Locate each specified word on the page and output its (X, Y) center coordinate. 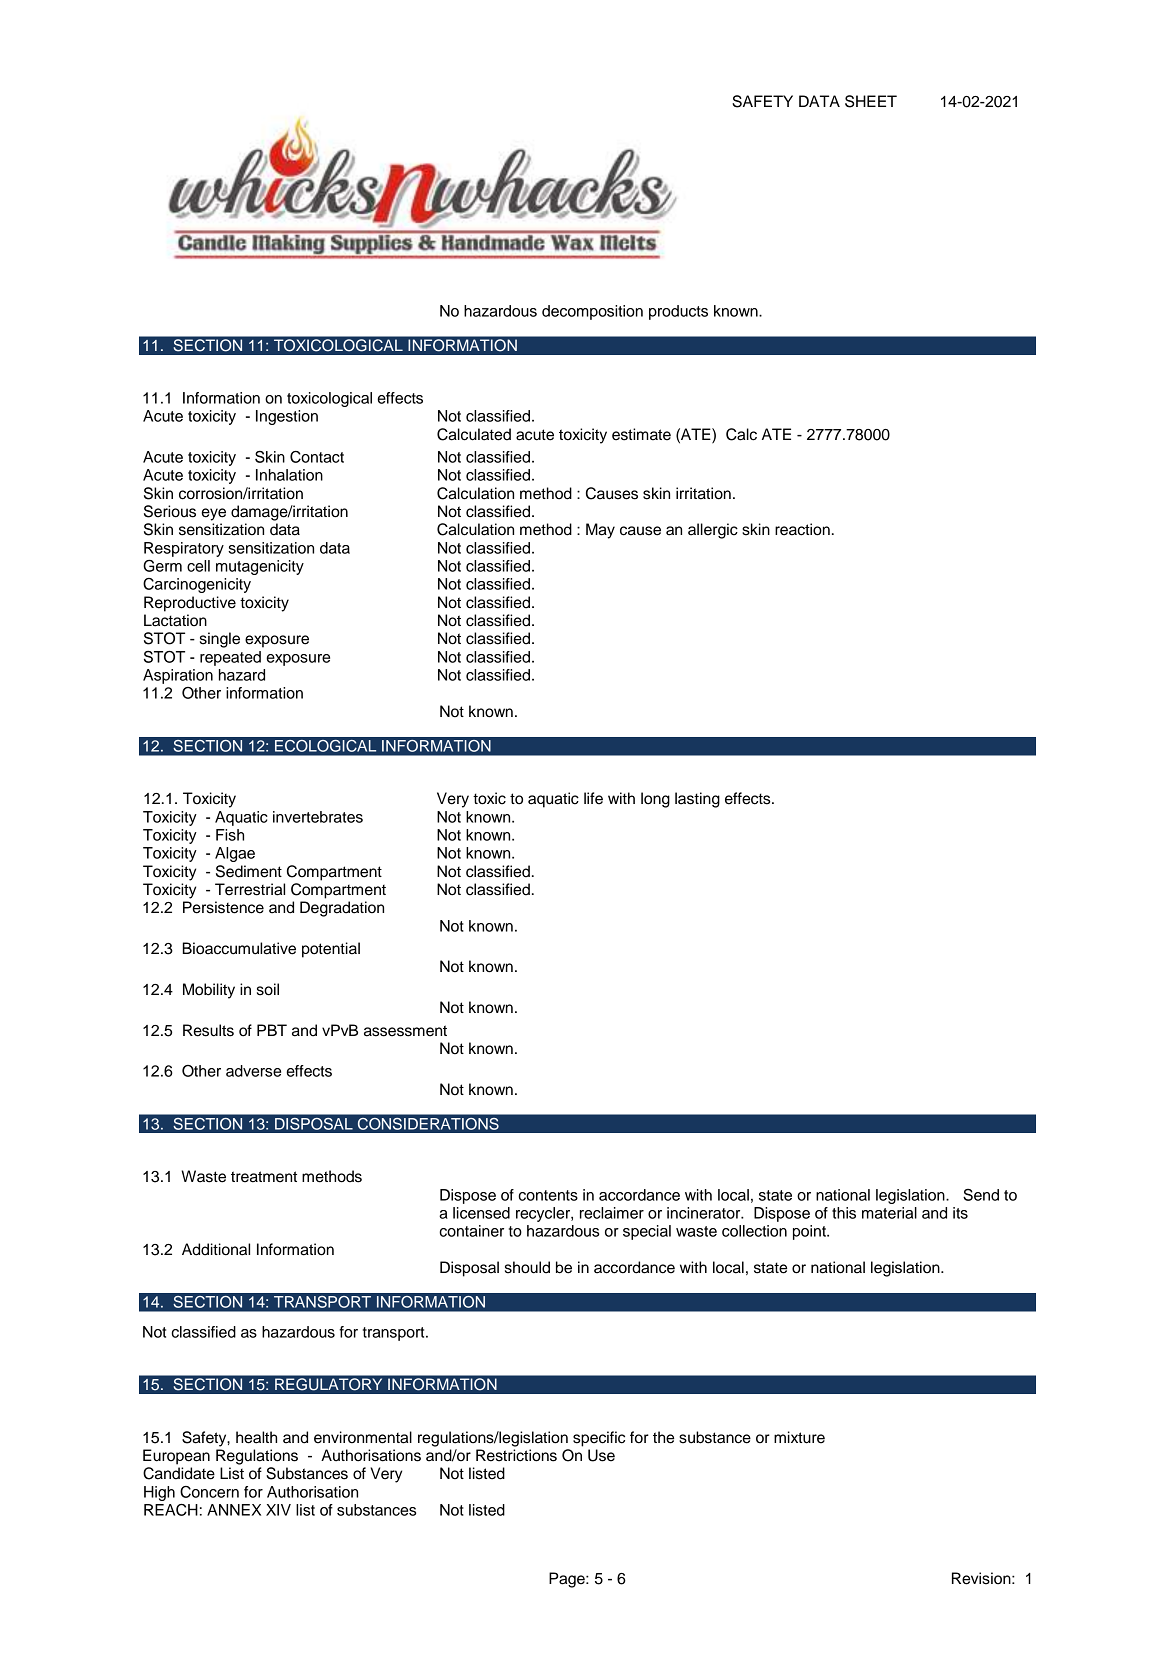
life (593, 798)
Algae (235, 854)
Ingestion (287, 417)
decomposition (592, 312)
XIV (278, 1510)
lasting (697, 800)
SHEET (871, 101)
